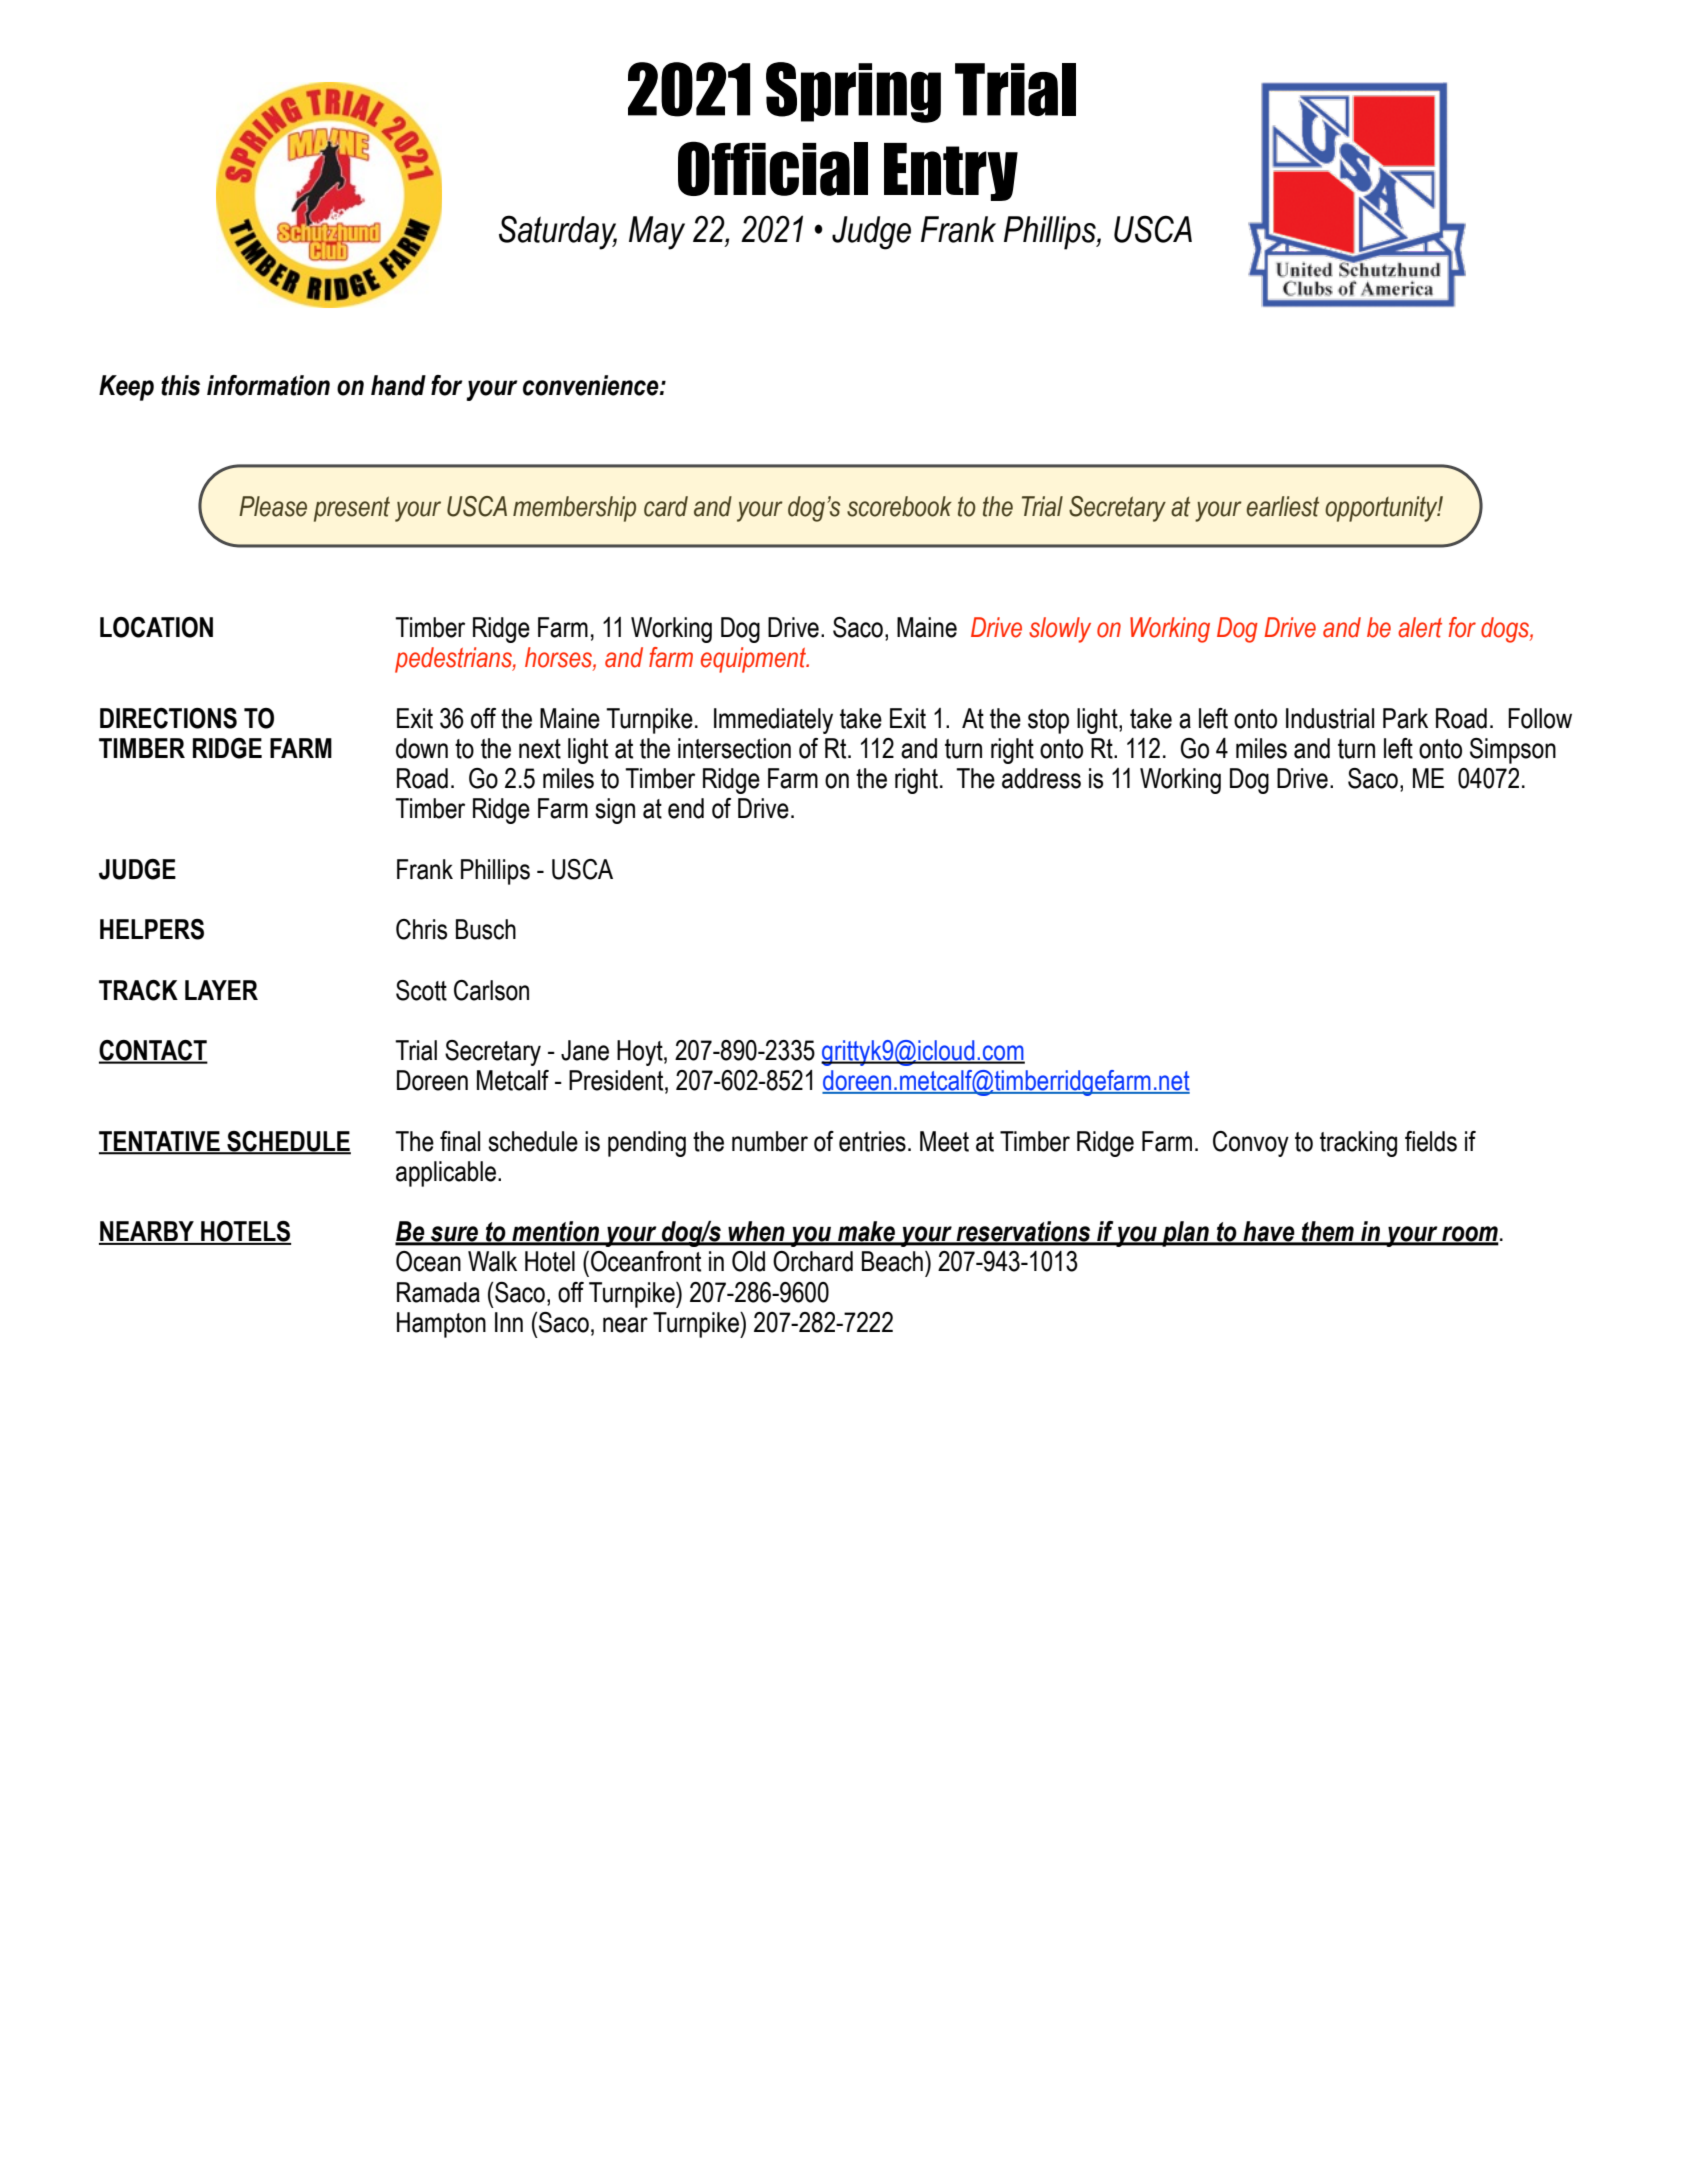 The width and height of the screenshot is (1681, 2175). Describe the element at coordinates (951, 172) in the screenshot. I see `Entry` at that location.
